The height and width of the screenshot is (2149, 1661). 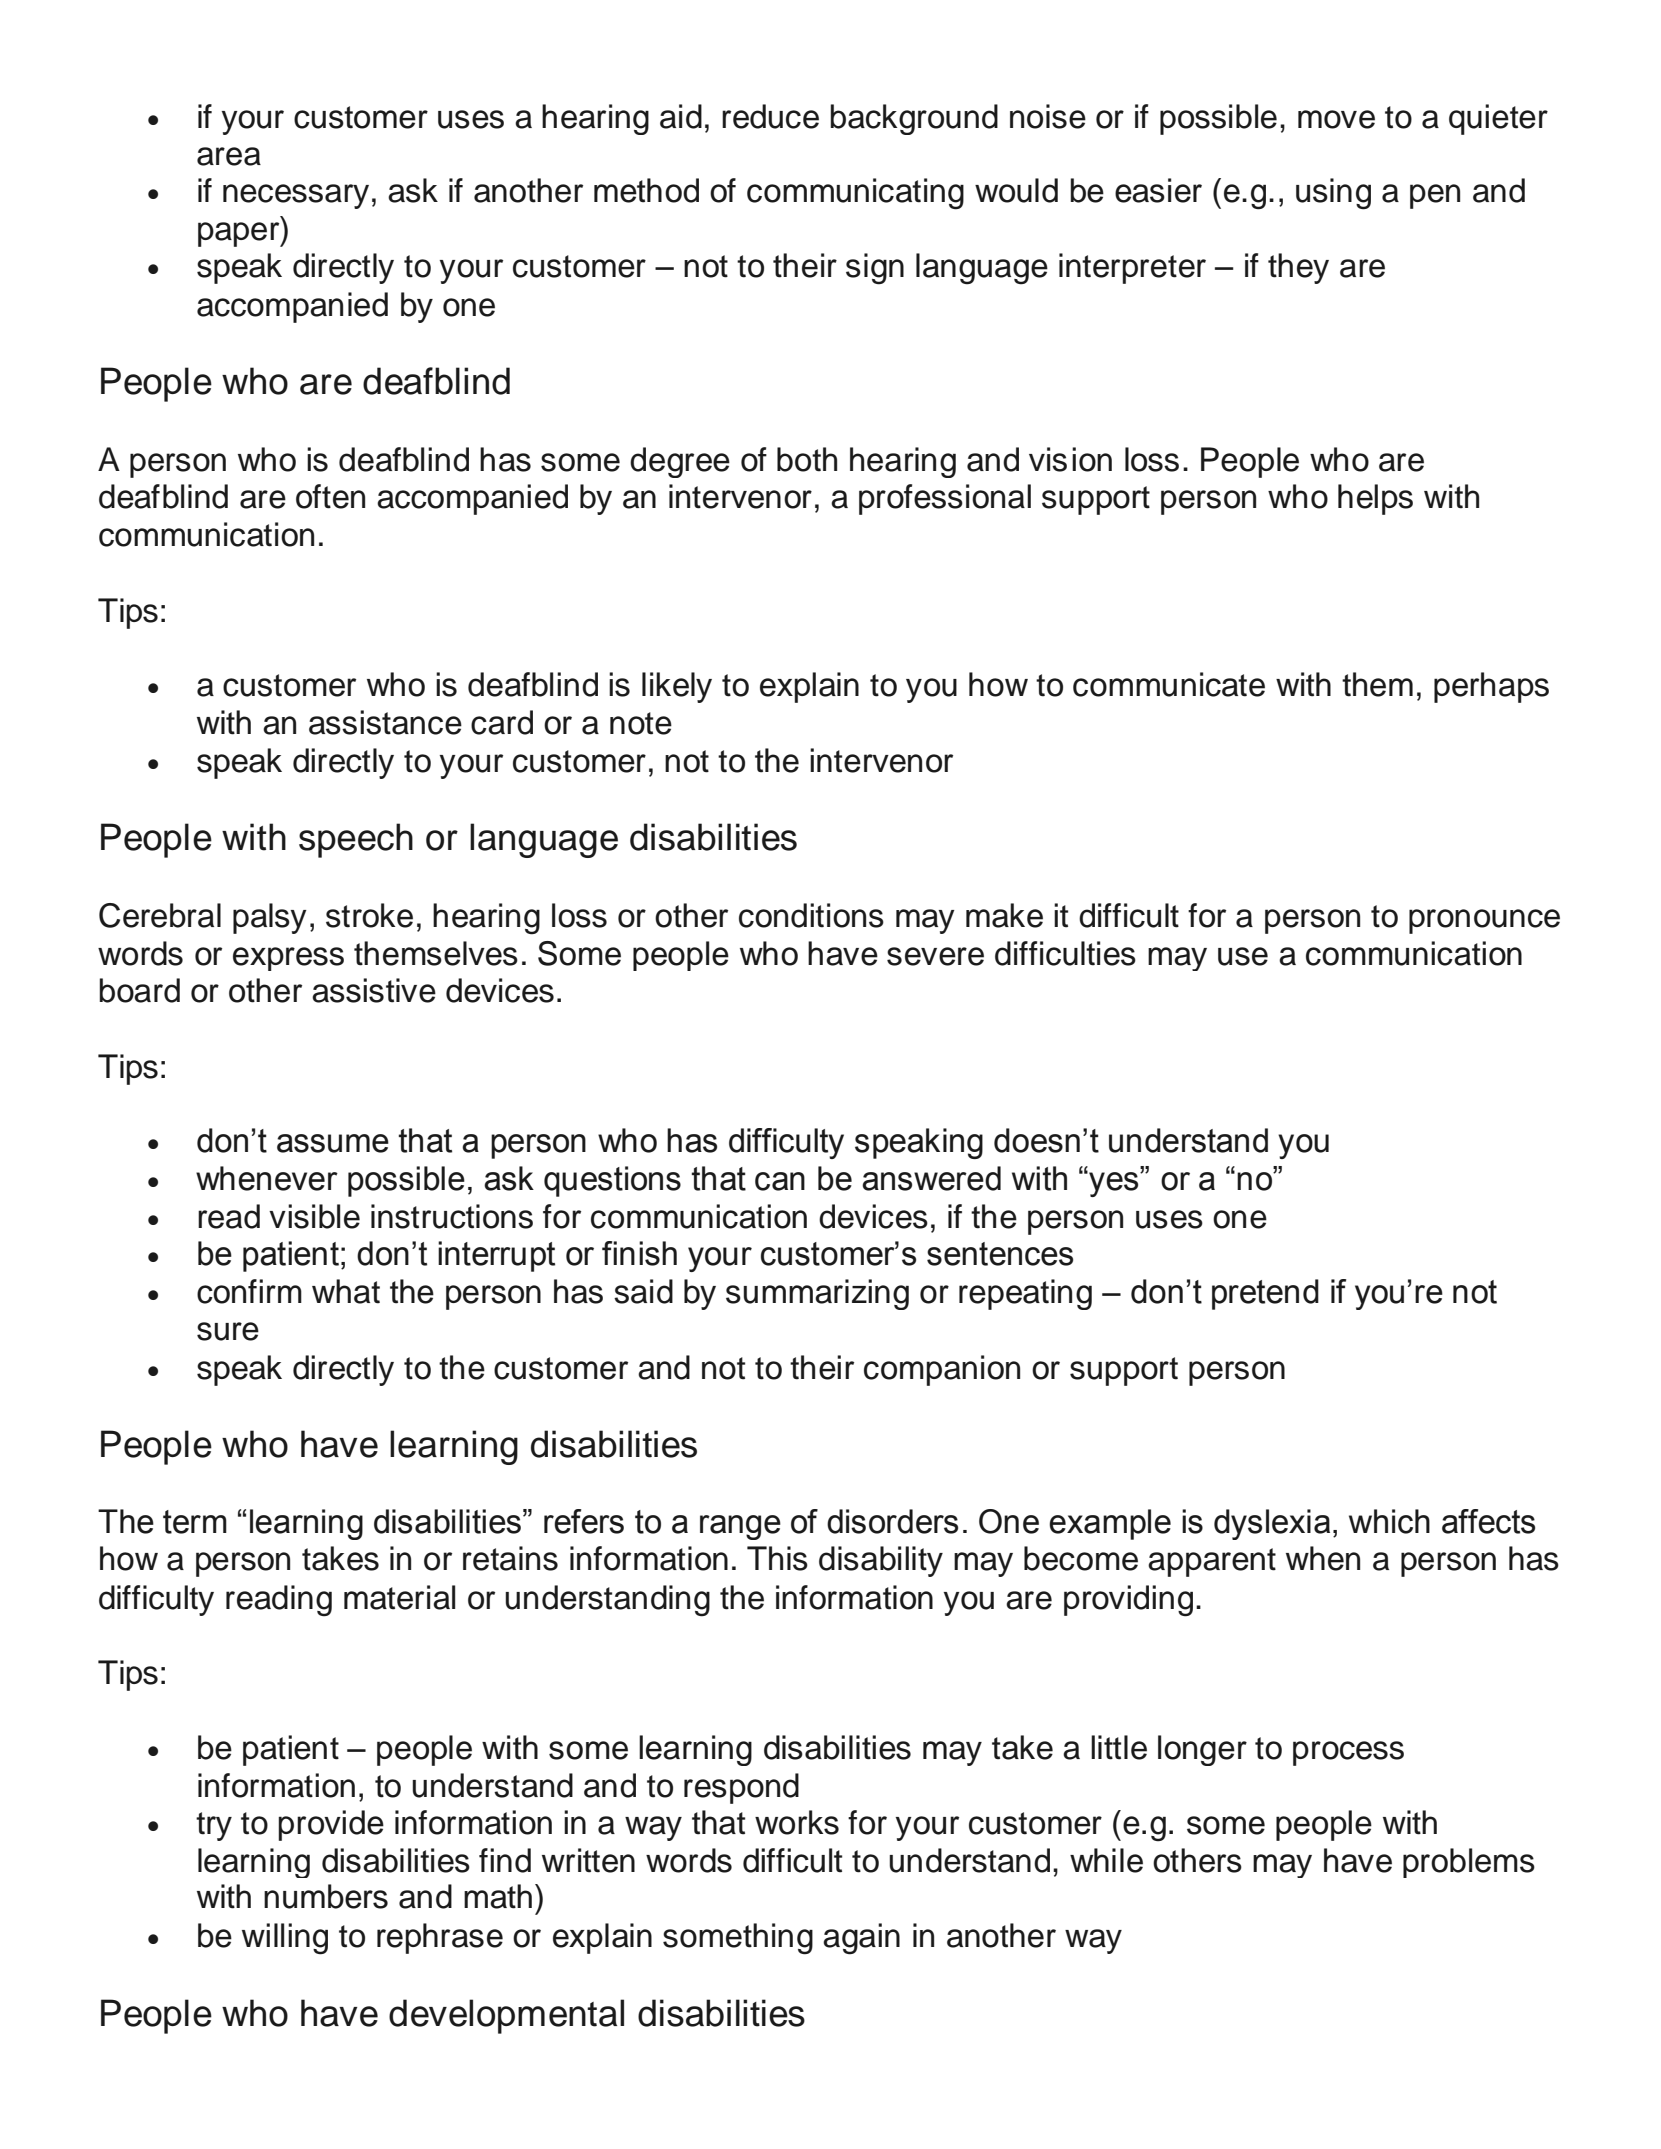 I want to click on disorders, so click(x=892, y=1521).
